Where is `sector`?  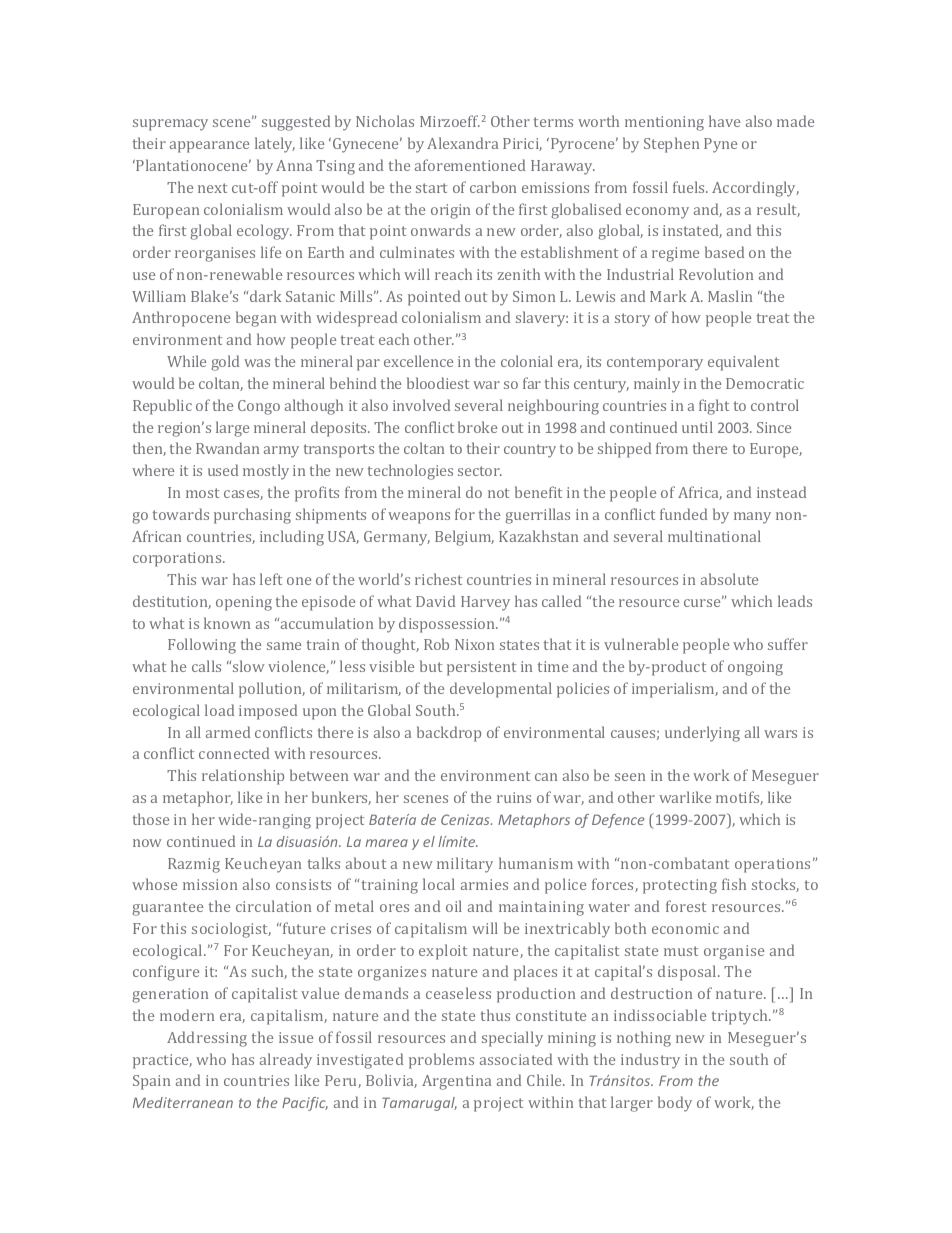
sector is located at coordinates (480, 471).
